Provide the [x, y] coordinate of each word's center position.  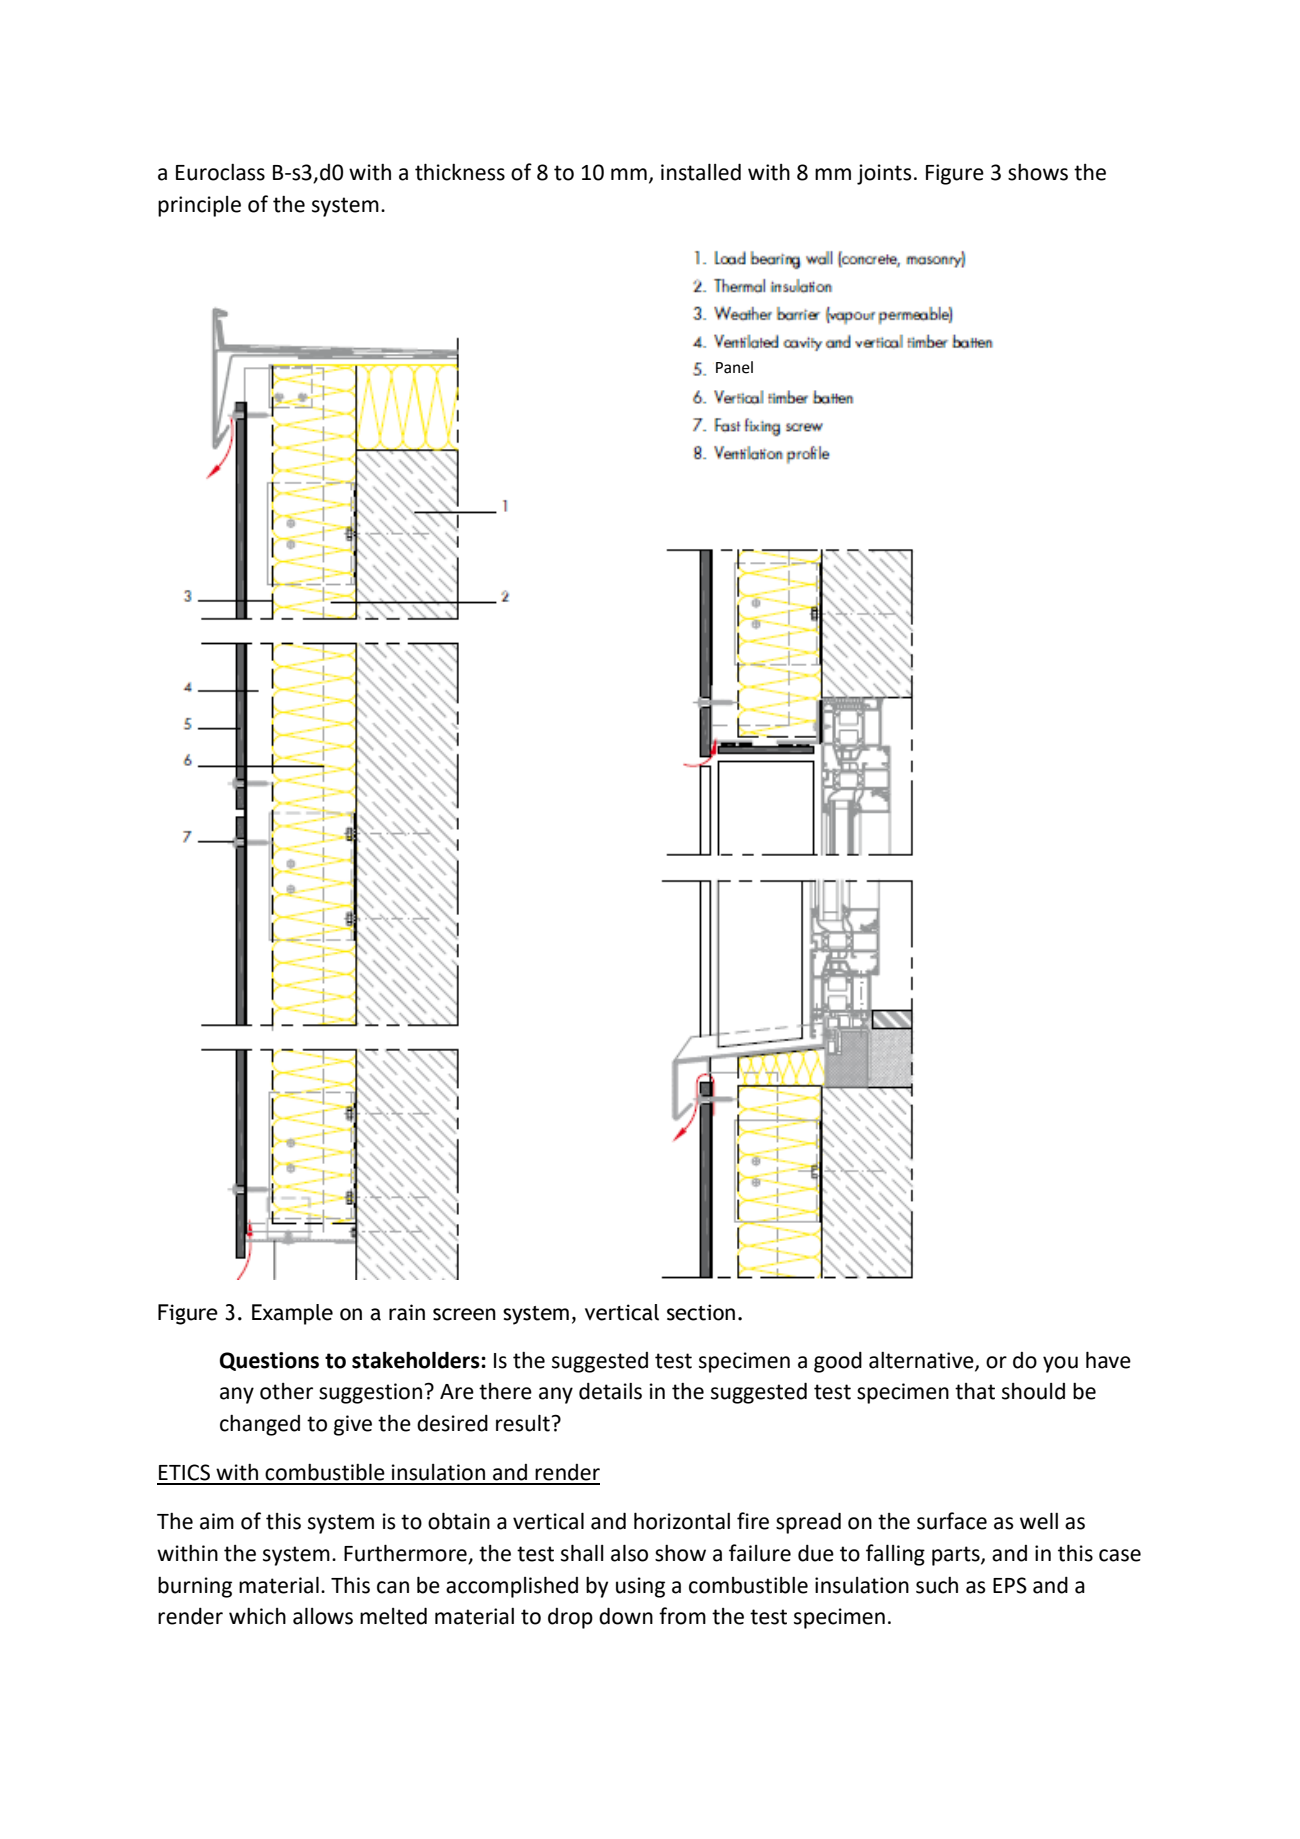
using [640, 1587]
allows [323, 1616]
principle [199, 206]
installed [701, 172]
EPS [1010, 1585]
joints [884, 174]
